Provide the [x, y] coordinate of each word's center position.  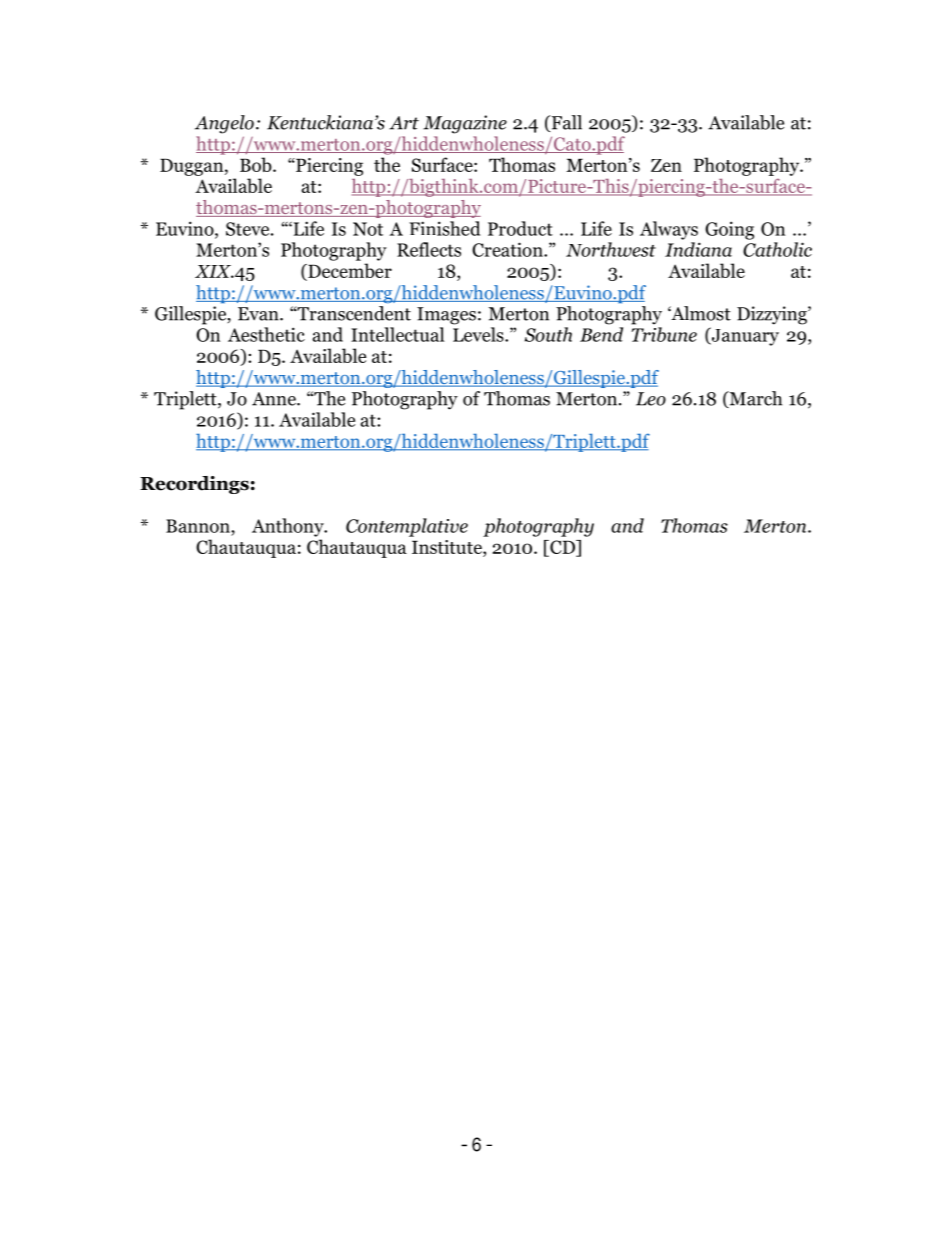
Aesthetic [266, 334]
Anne [275, 399]
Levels [479, 334]
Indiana [698, 249]
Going [729, 230]
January [744, 336]
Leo [651, 399]
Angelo [224, 124]
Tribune [664, 334]
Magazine [465, 124]
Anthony [289, 527]
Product [520, 228]
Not [368, 229]
